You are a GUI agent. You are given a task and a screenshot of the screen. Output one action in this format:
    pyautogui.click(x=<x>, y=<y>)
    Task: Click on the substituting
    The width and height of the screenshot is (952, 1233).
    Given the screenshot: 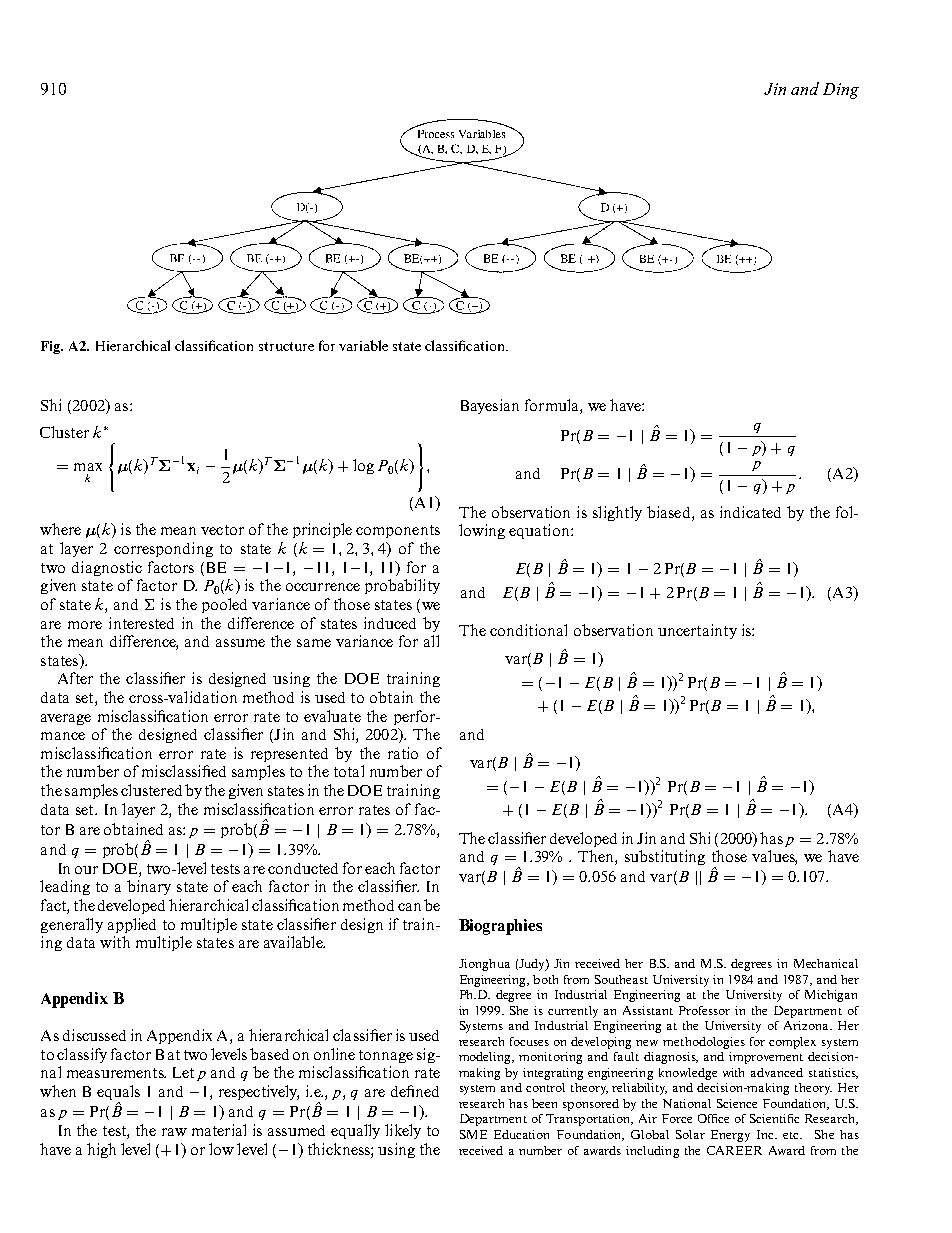 What is the action you would take?
    pyautogui.click(x=665, y=857)
